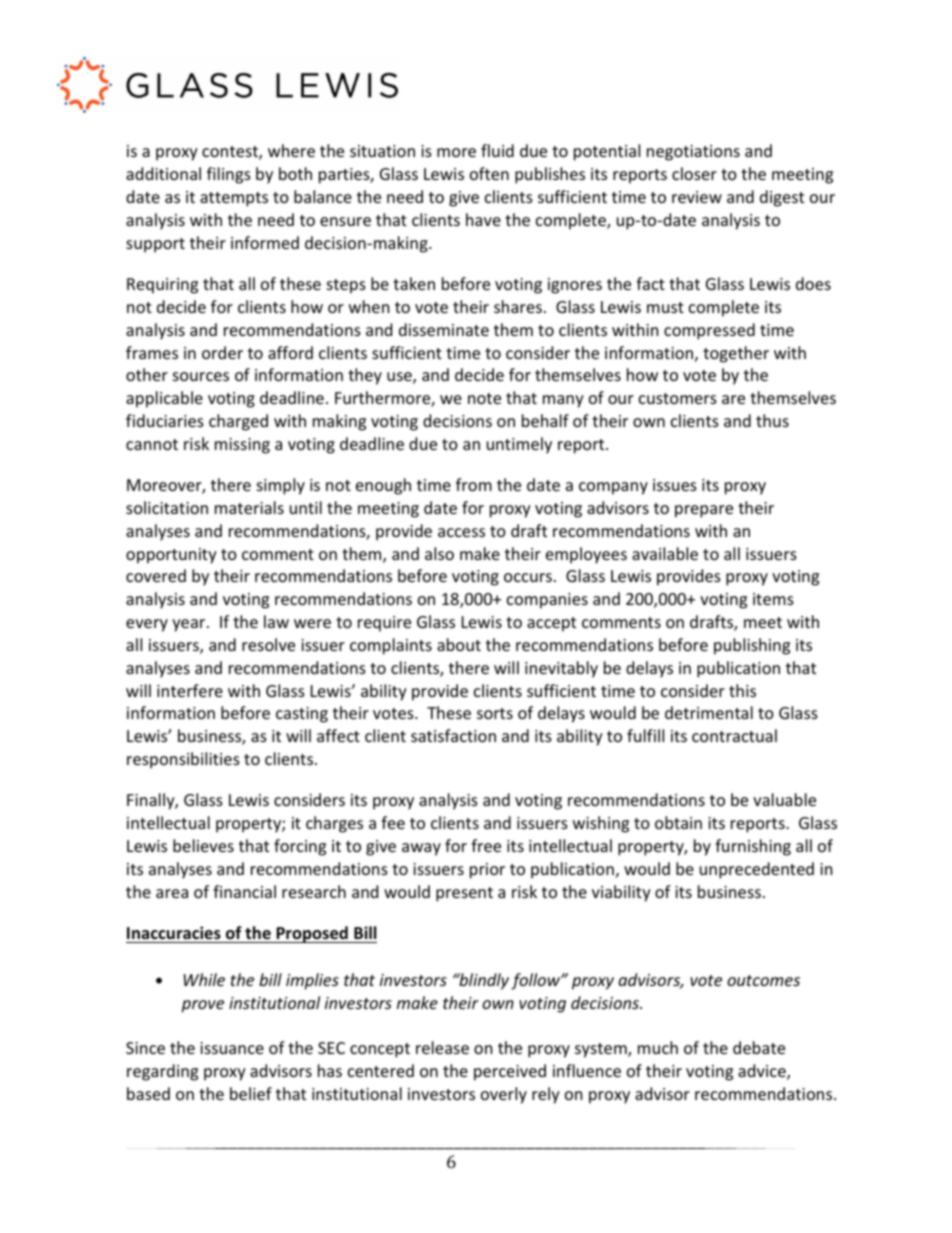 This screenshot has height=1233, width=952. Describe the element at coordinates (704, 511) in the screenshot. I see `prepare` at that location.
